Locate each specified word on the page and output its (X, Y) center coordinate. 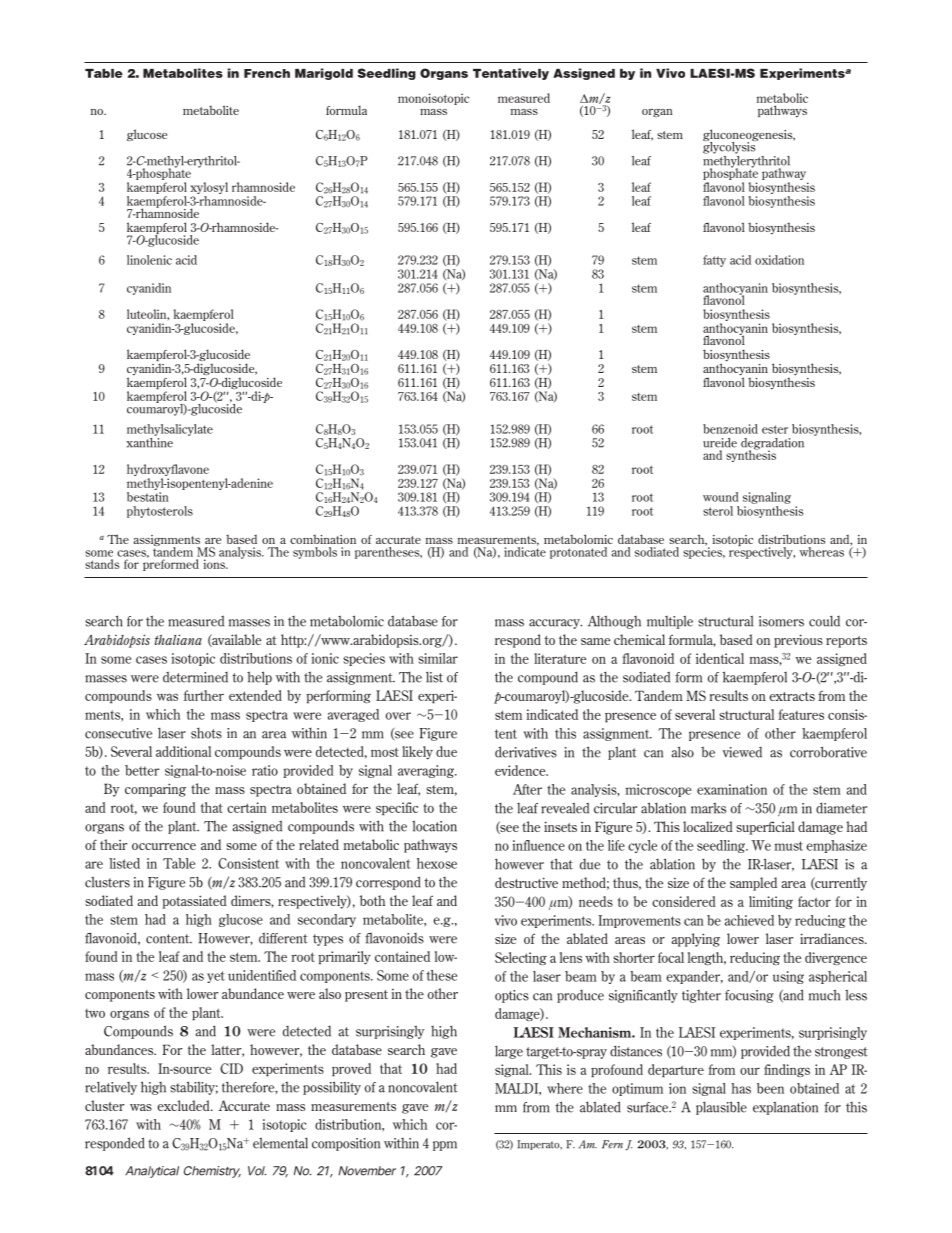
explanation (785, 1108)
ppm (445, 1146)
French (267, 73)
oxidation (779, 260)
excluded (184, 1105)
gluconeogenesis (749, 136)
